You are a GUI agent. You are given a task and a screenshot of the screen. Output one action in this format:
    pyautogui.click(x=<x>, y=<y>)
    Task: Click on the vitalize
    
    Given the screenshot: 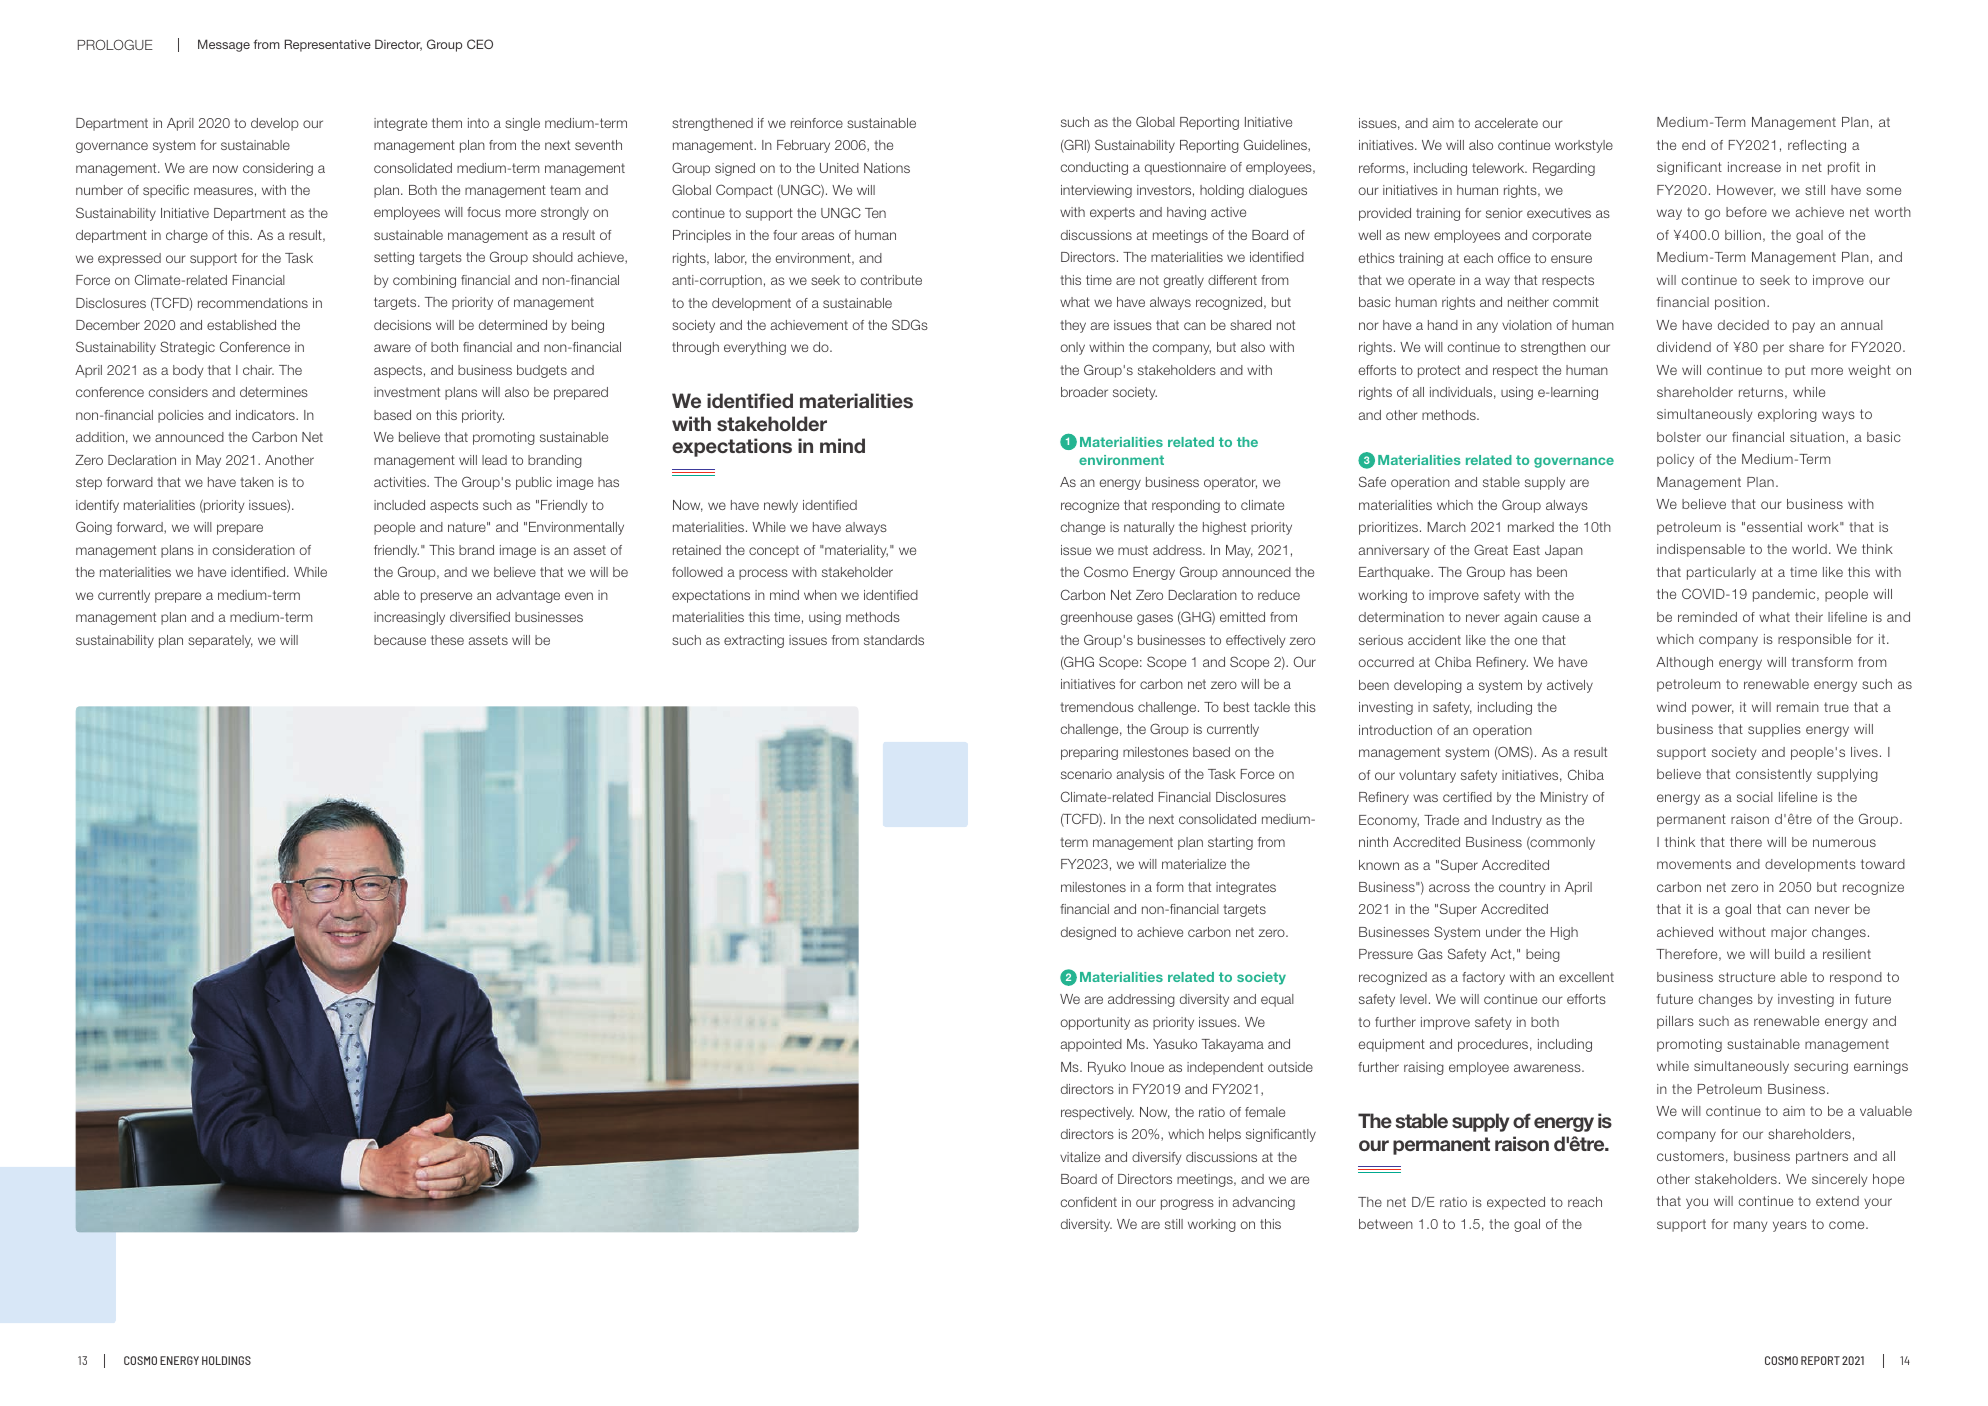 What is the action you would take?
    pyautogui.click(x=1080, y=1157)
